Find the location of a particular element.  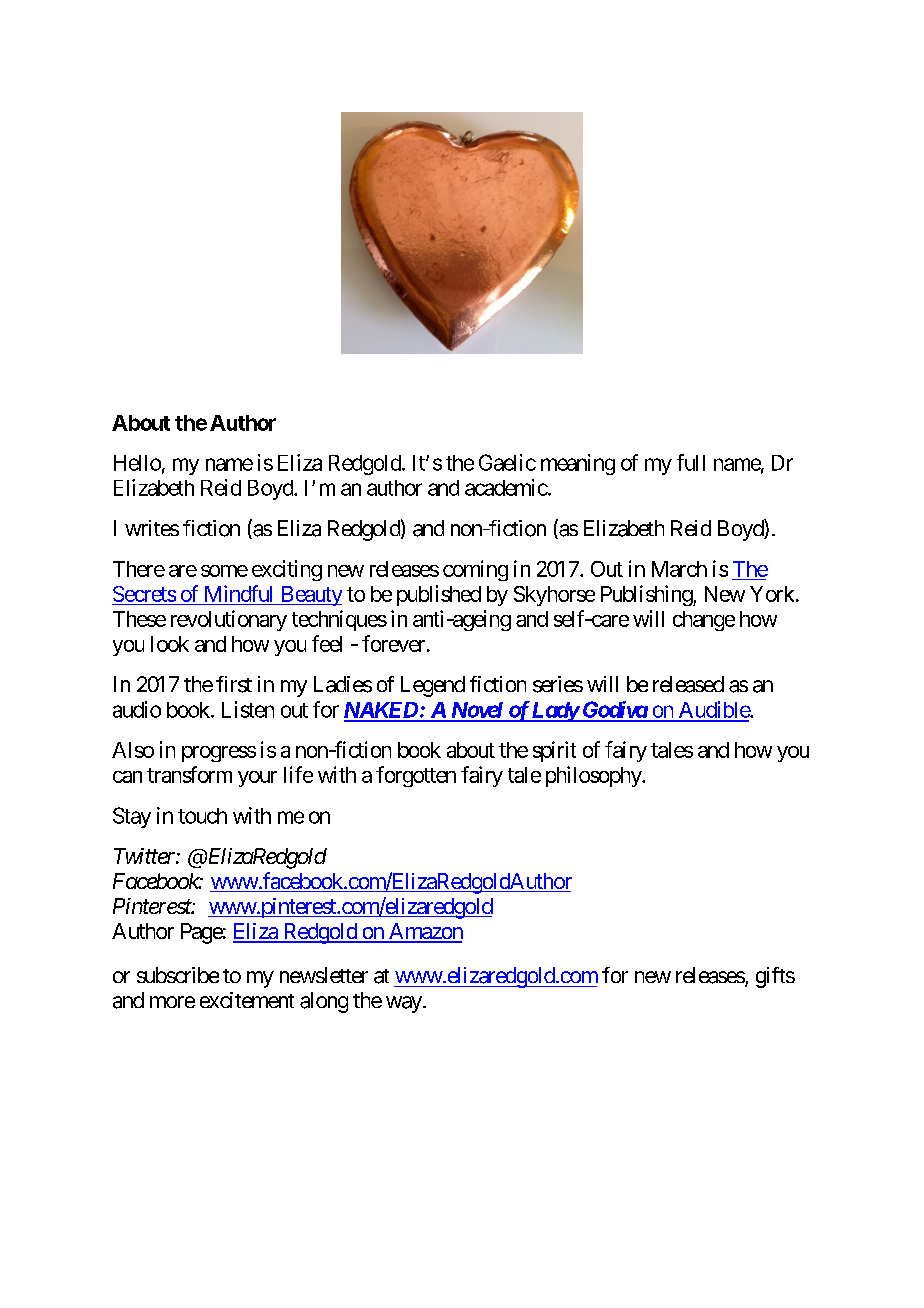

full is located at coordinates (691, 462).
